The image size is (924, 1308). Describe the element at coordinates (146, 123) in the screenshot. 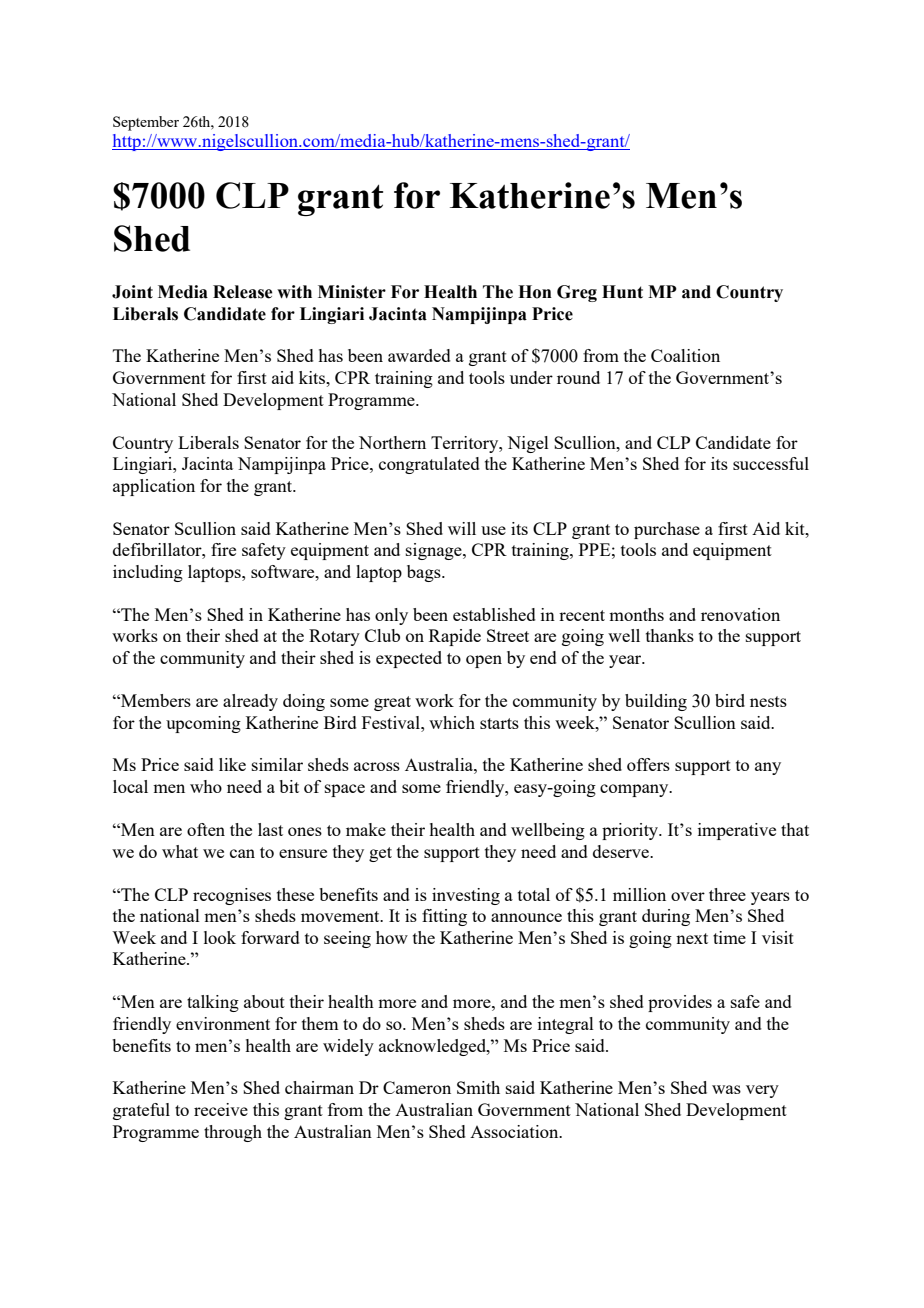

I see `September` at that location.
